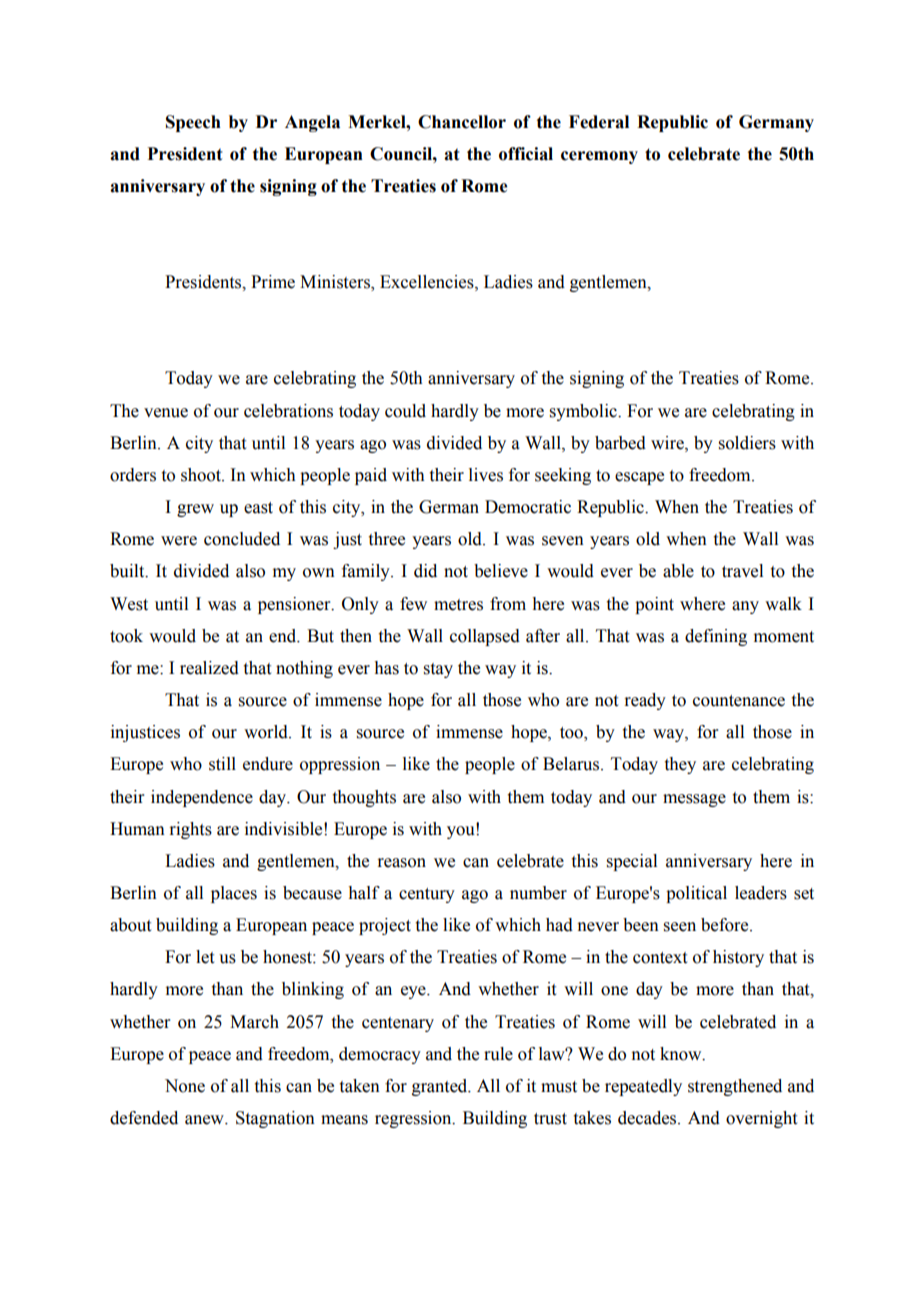  I want to click on ceremony, so click(599, 157).
